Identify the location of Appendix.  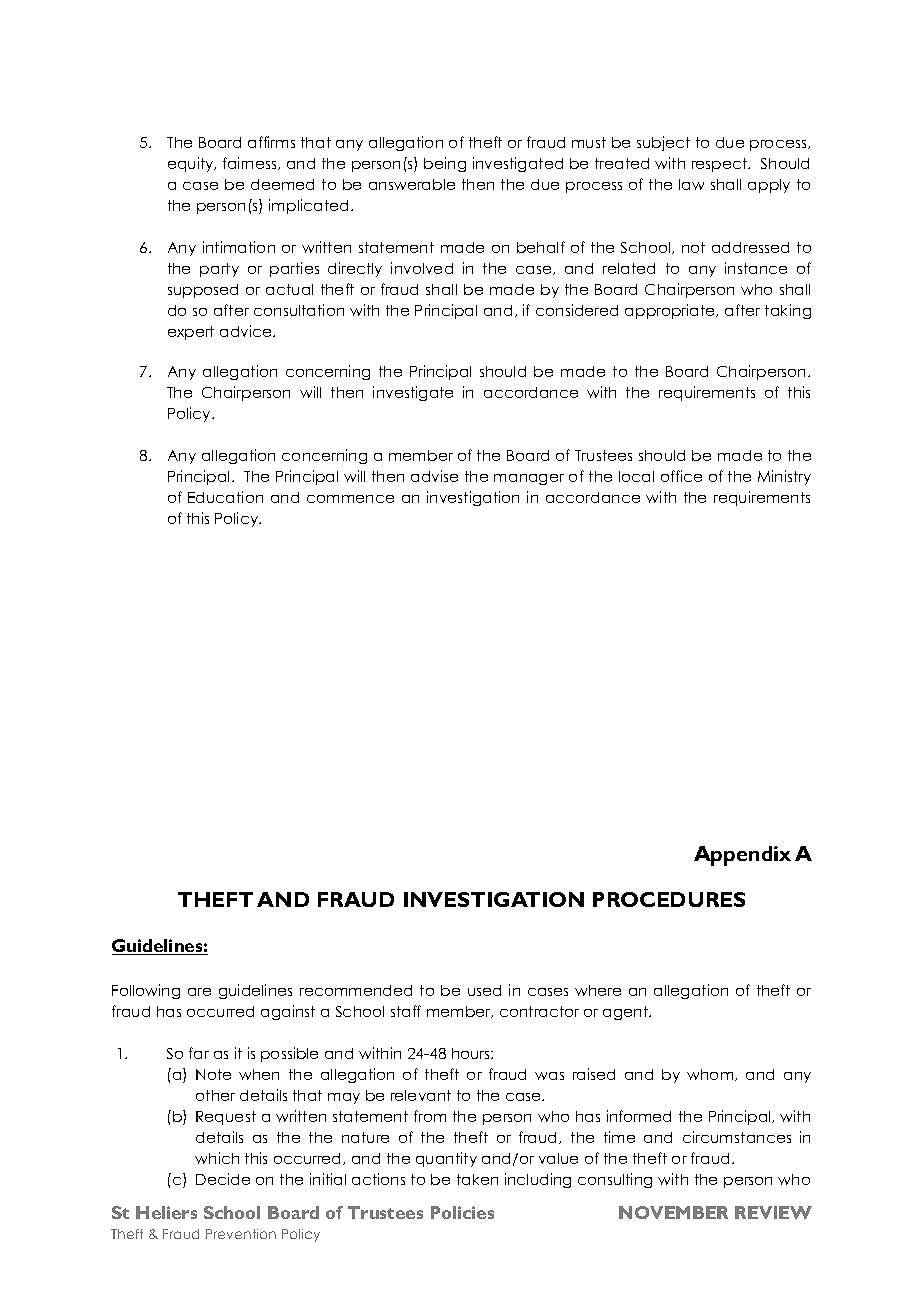
(742, 856).
